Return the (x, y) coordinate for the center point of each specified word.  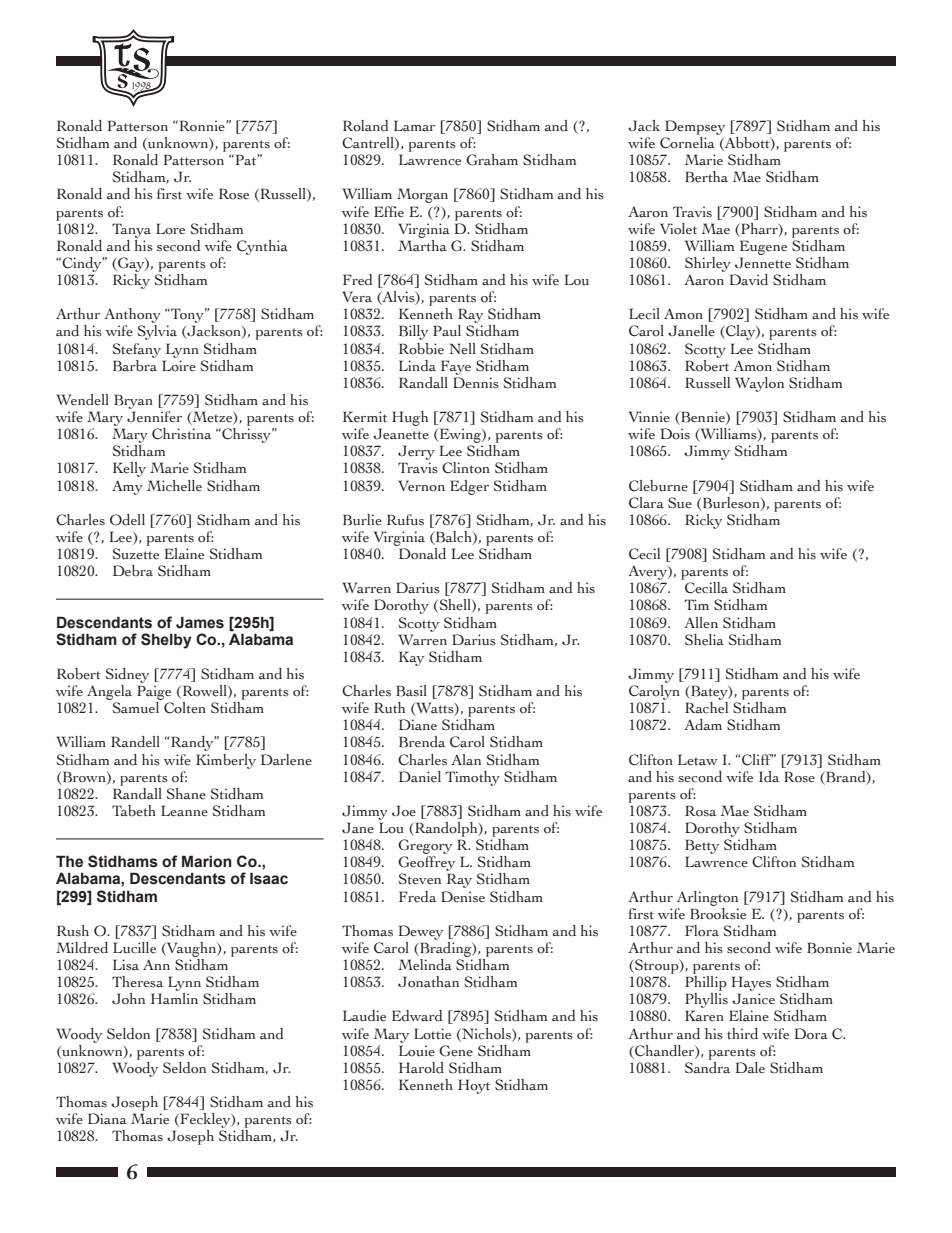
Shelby (166, 641)
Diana (107, 1119)
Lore (170, 229)
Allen (701, 623)
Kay (411, 658)
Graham (492, 160)
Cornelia (687, 143)
